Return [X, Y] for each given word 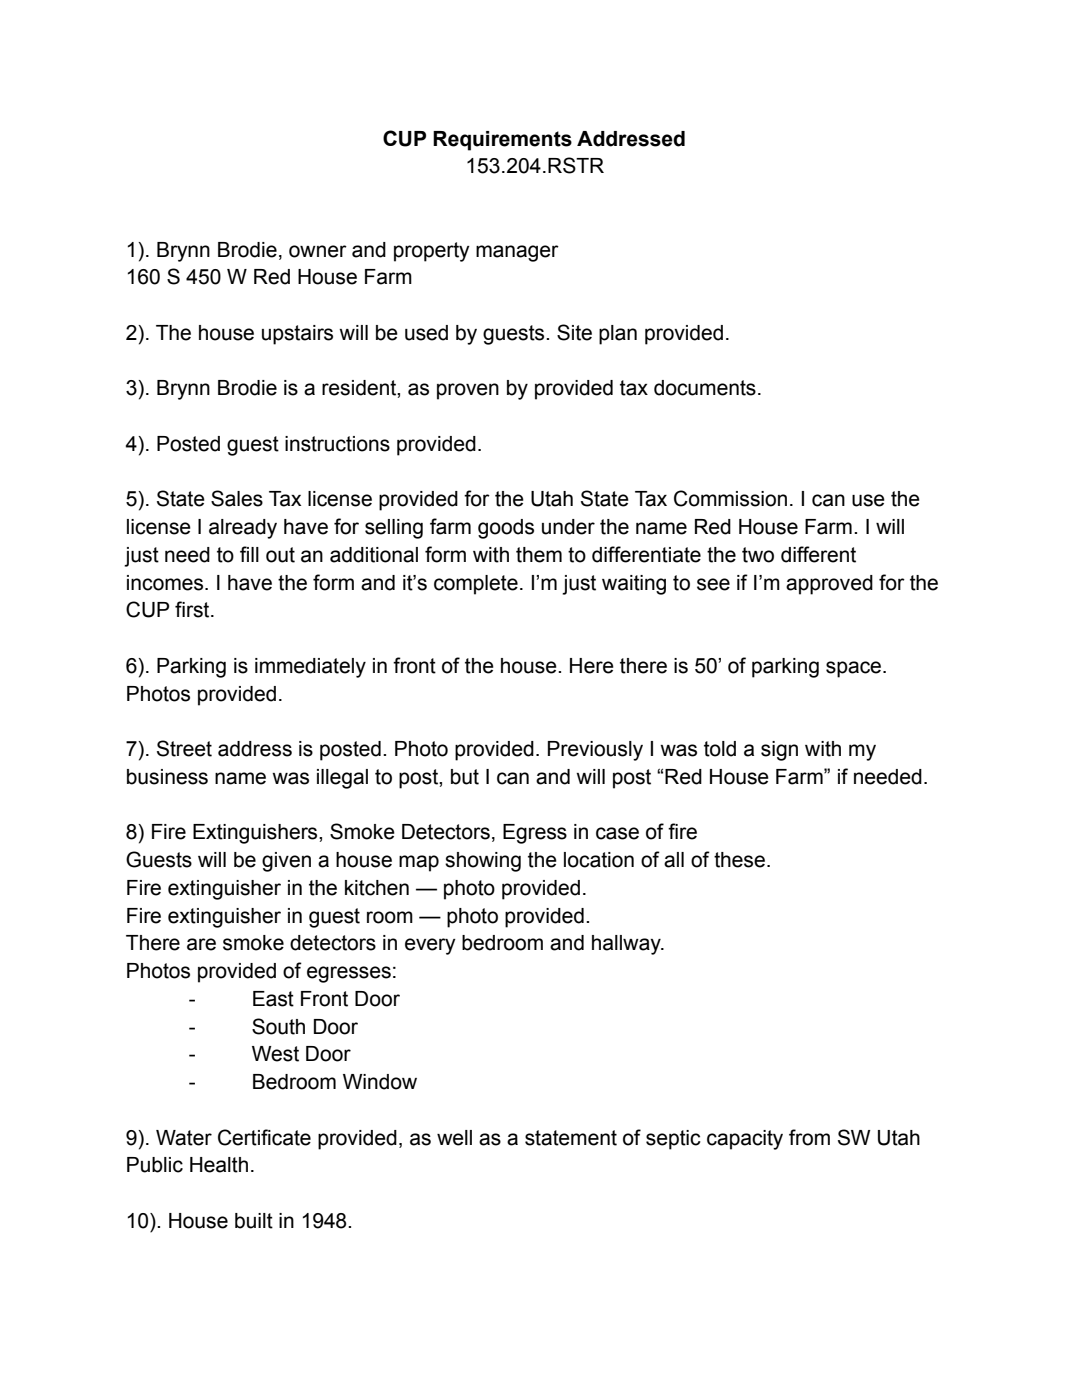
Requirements [502, 141]
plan [618, 335]
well [454, 1138]
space [853, 669]
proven [468, 391]
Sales [237, 498]
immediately [310, 668]
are [201, 944]
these [739, 860]
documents [705, 388]
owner [318, 251]
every [430, 946]
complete [476, 585]
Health [219, 1165]
